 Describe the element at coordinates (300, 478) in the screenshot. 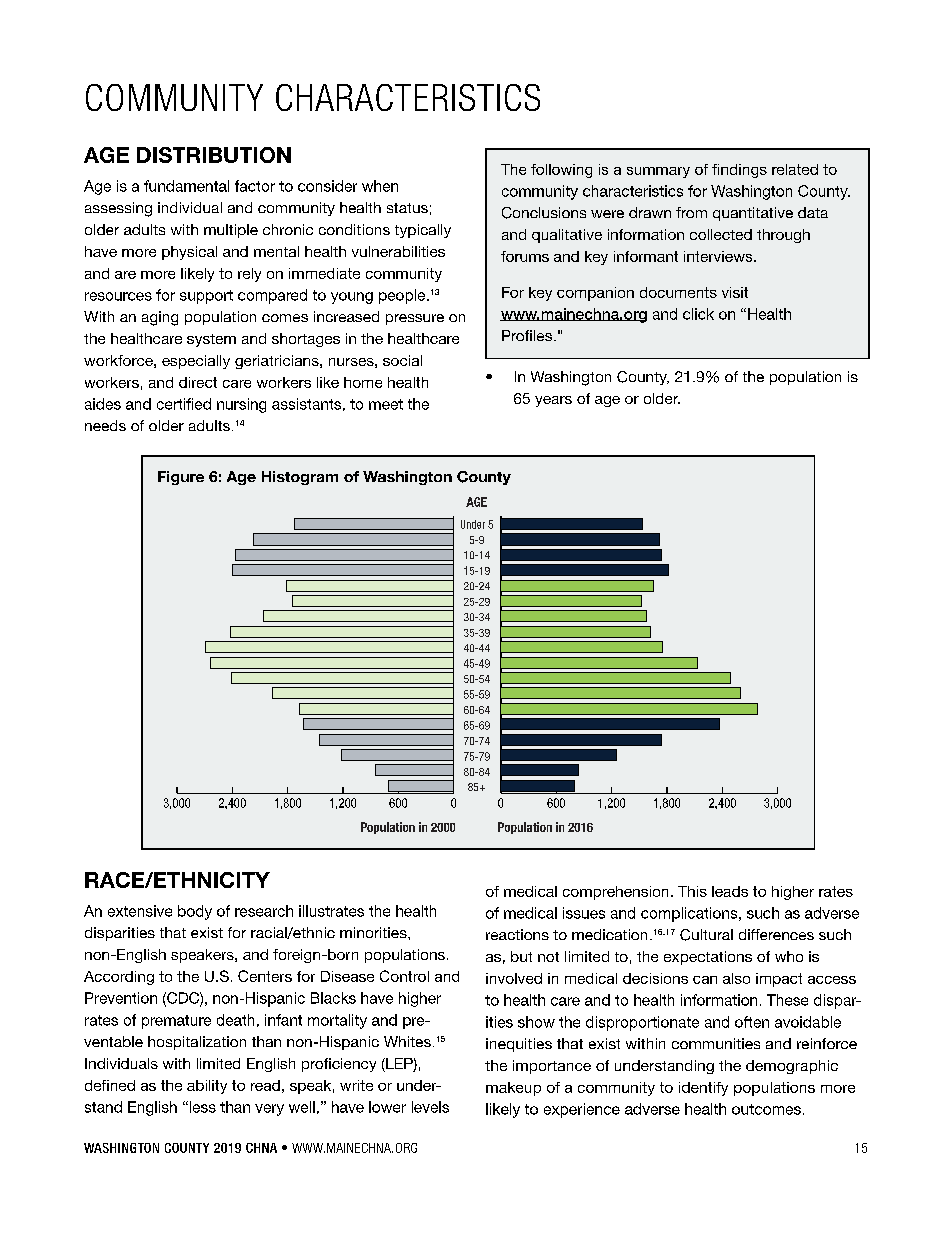

I see `Histogram` at that location.
